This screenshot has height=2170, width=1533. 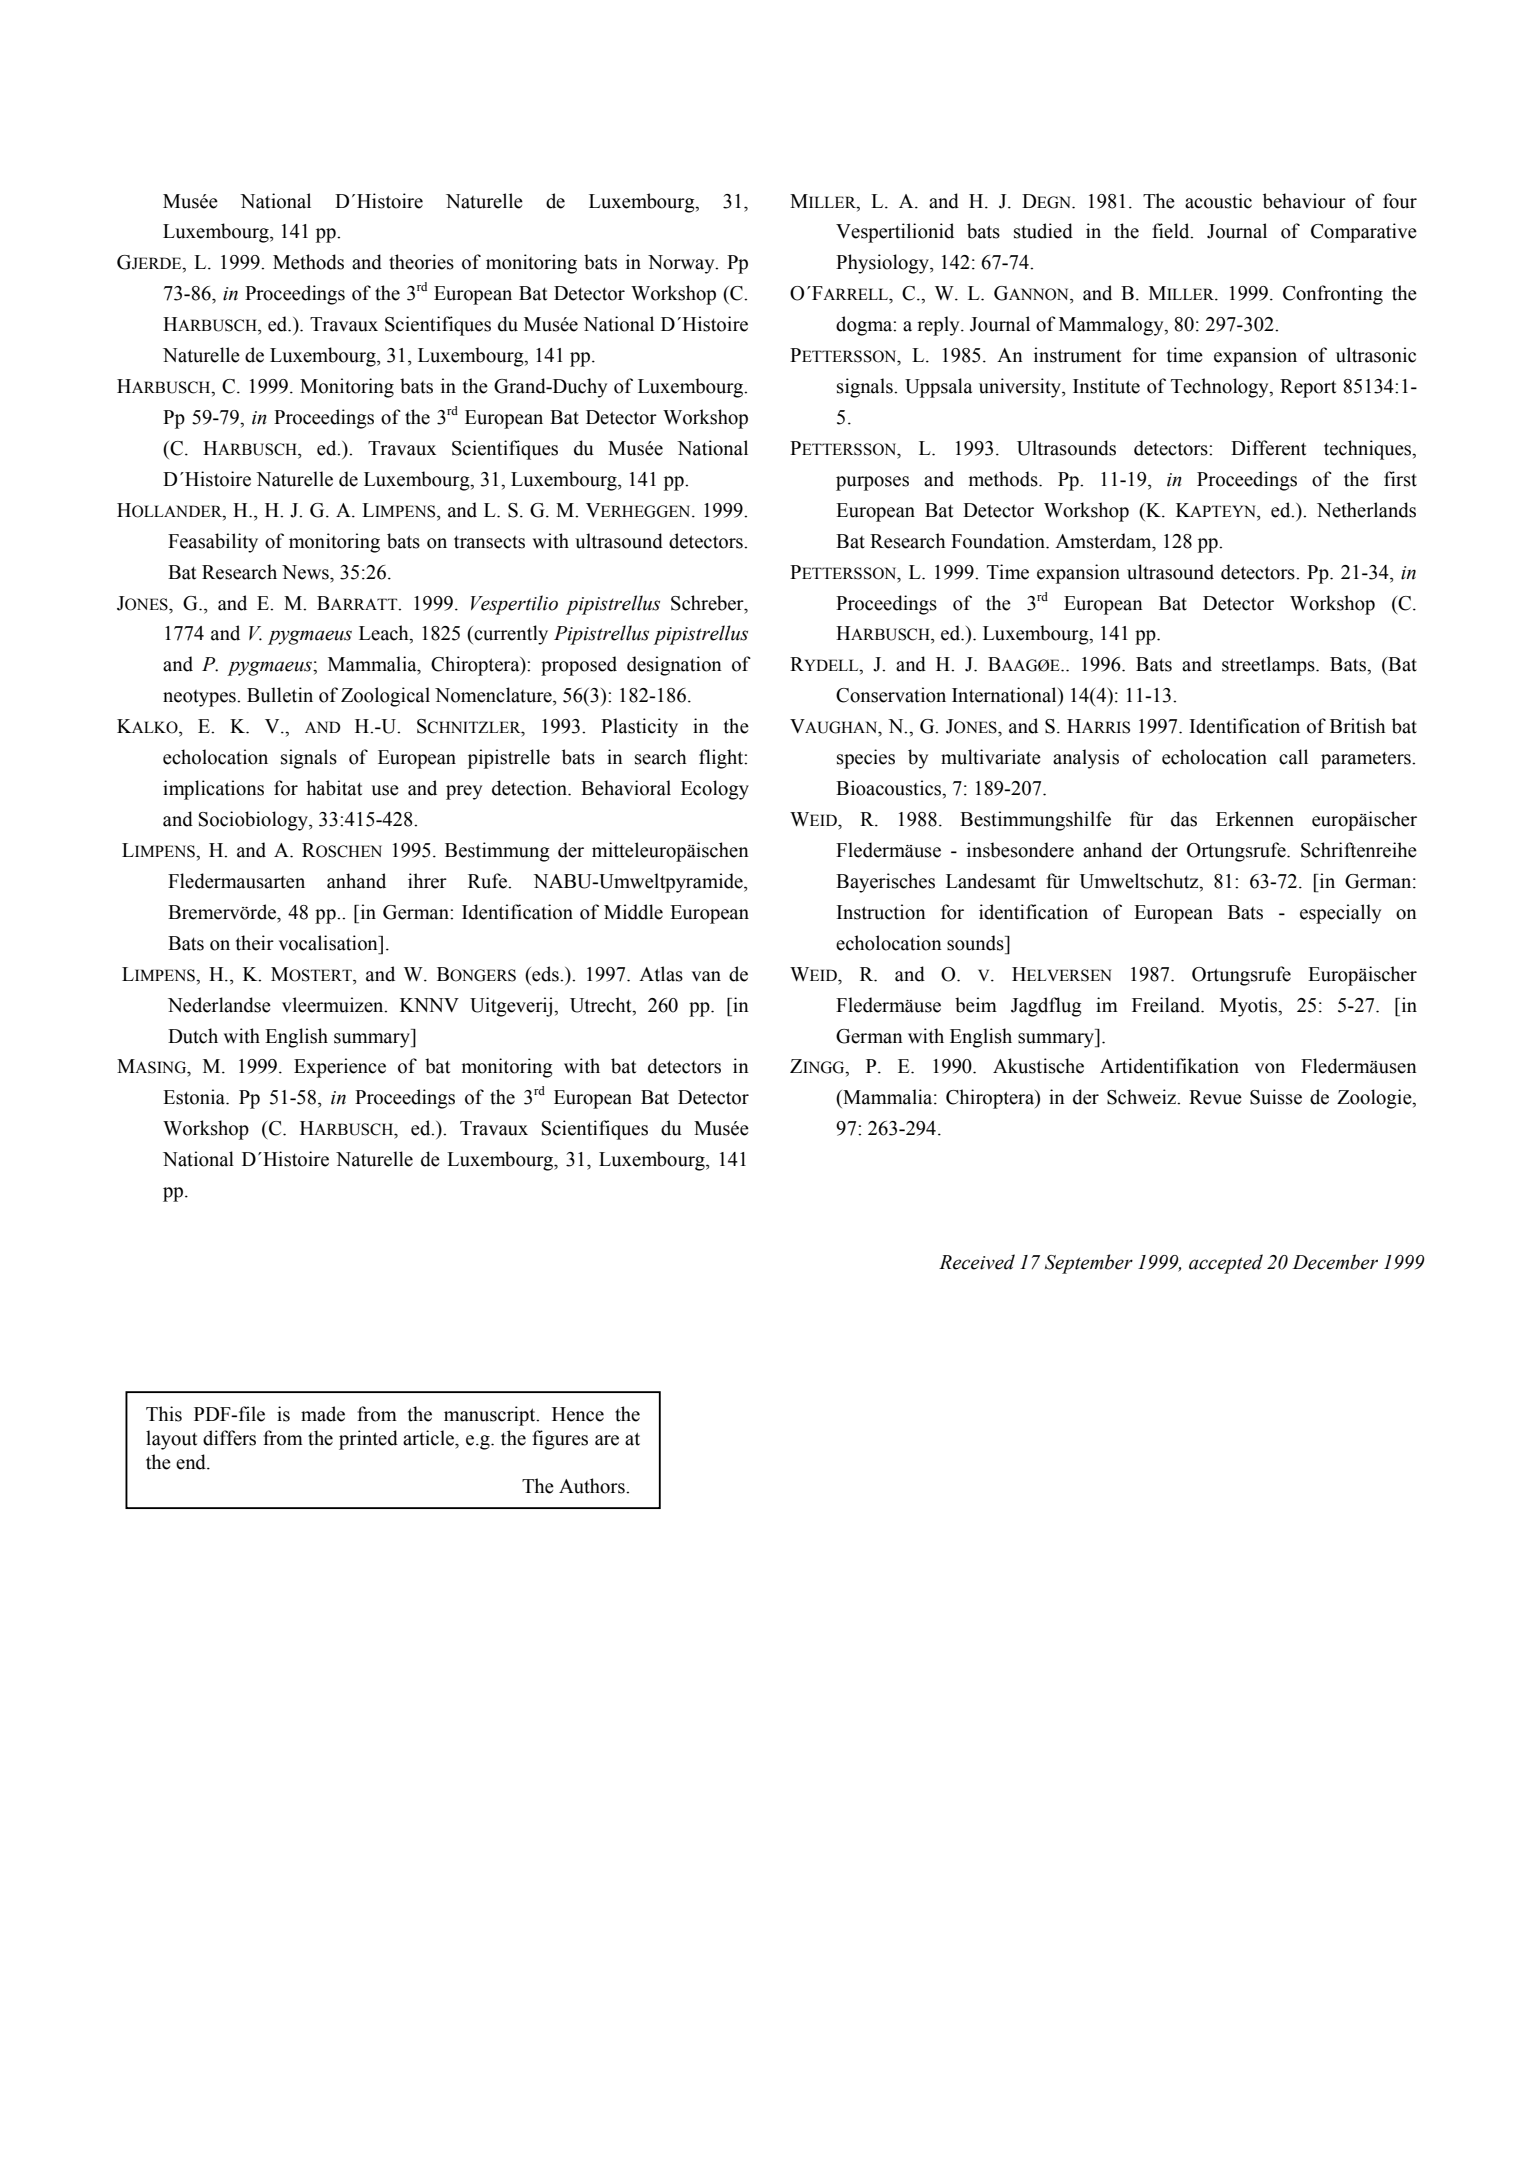 I want to click on printed, so click(x=368, y=1440).
